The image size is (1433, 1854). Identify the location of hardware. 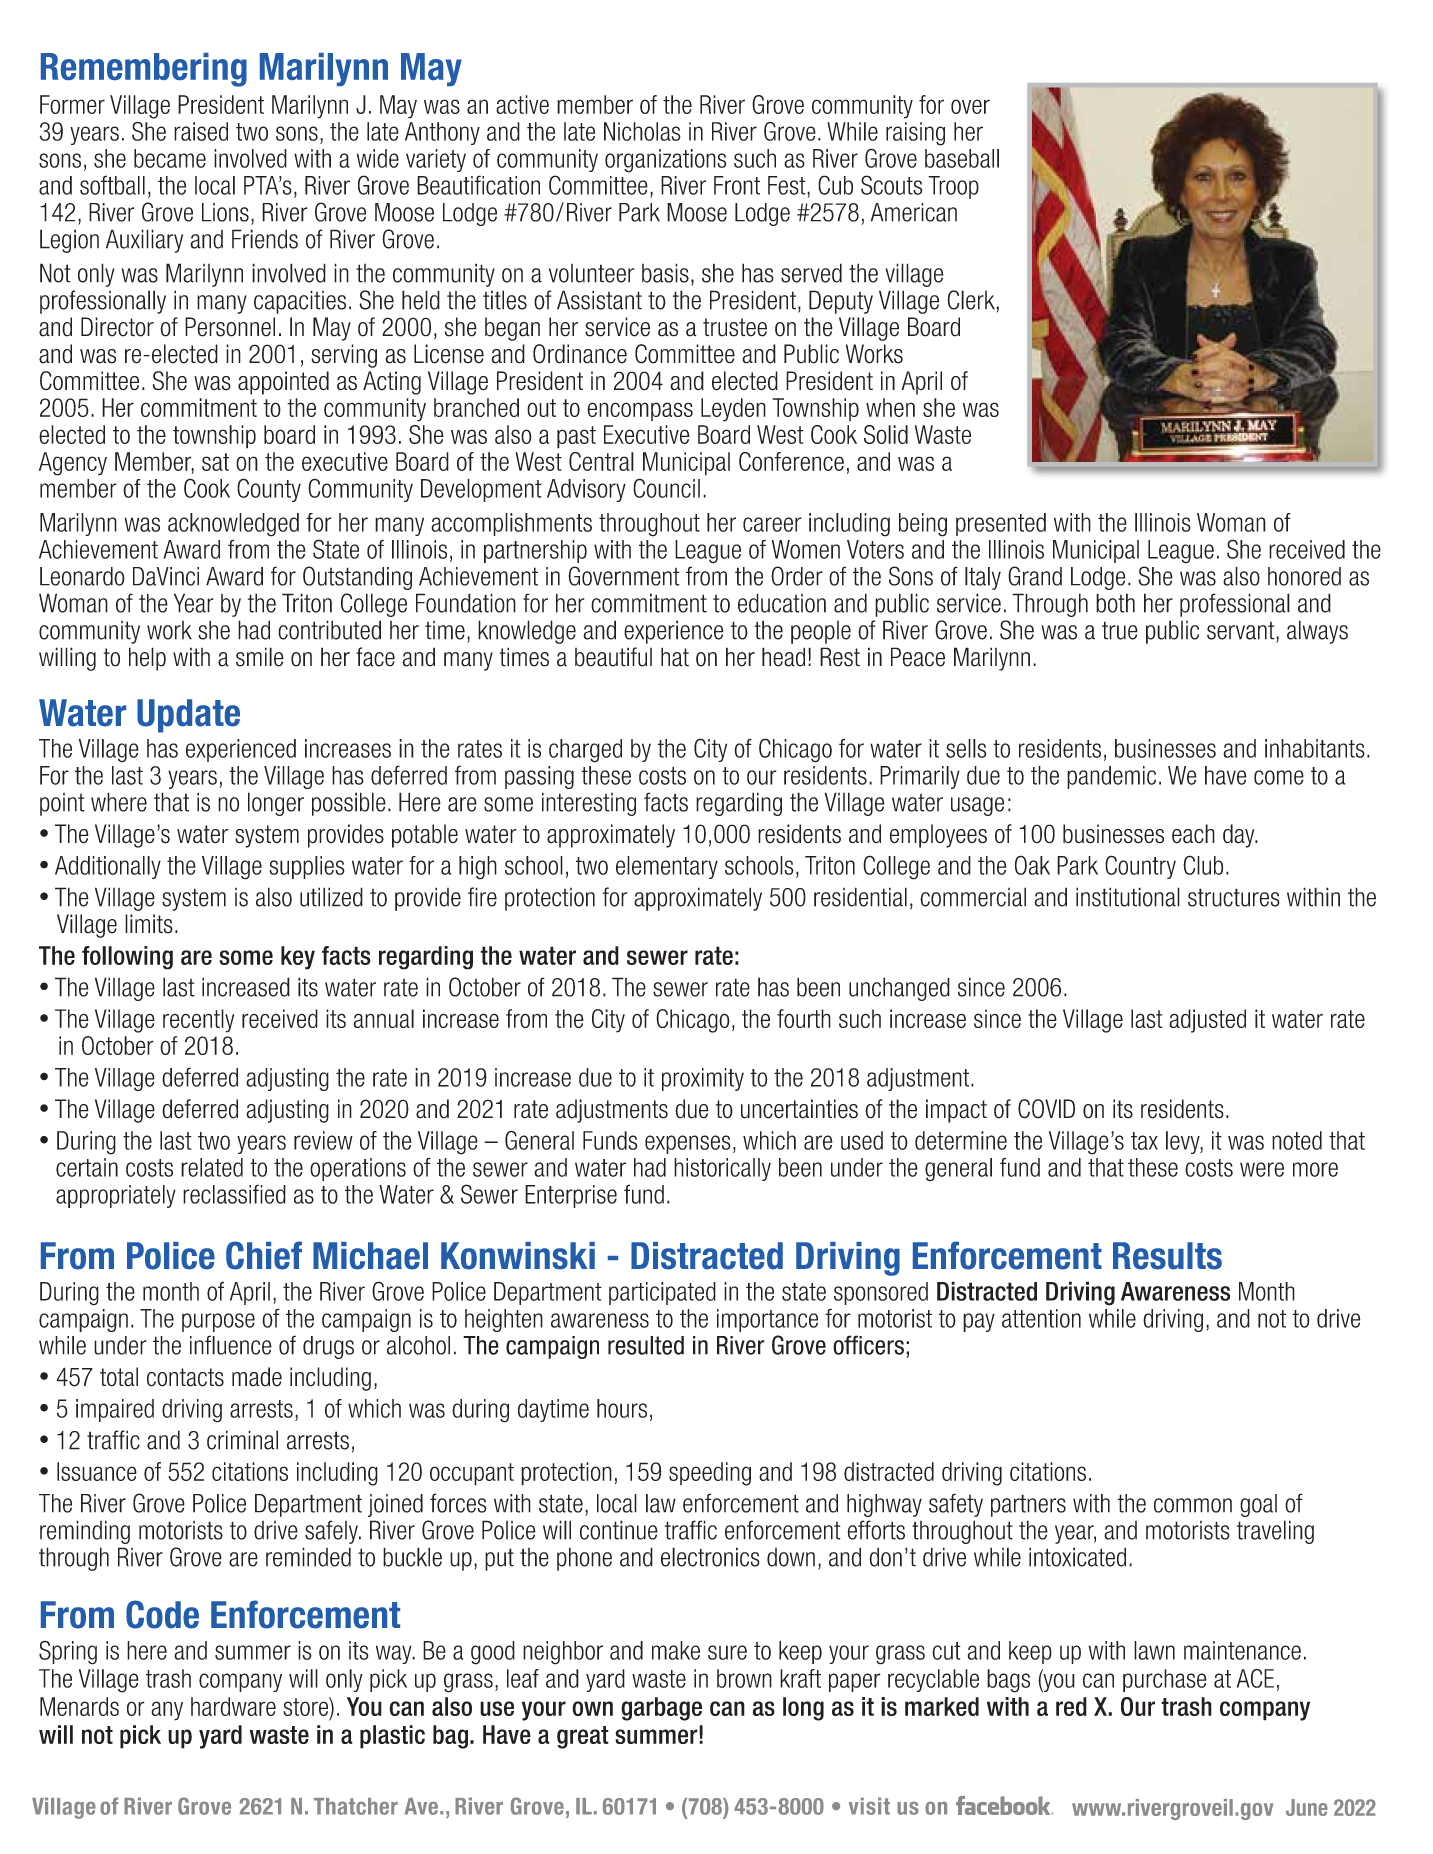
(233, 1706).
